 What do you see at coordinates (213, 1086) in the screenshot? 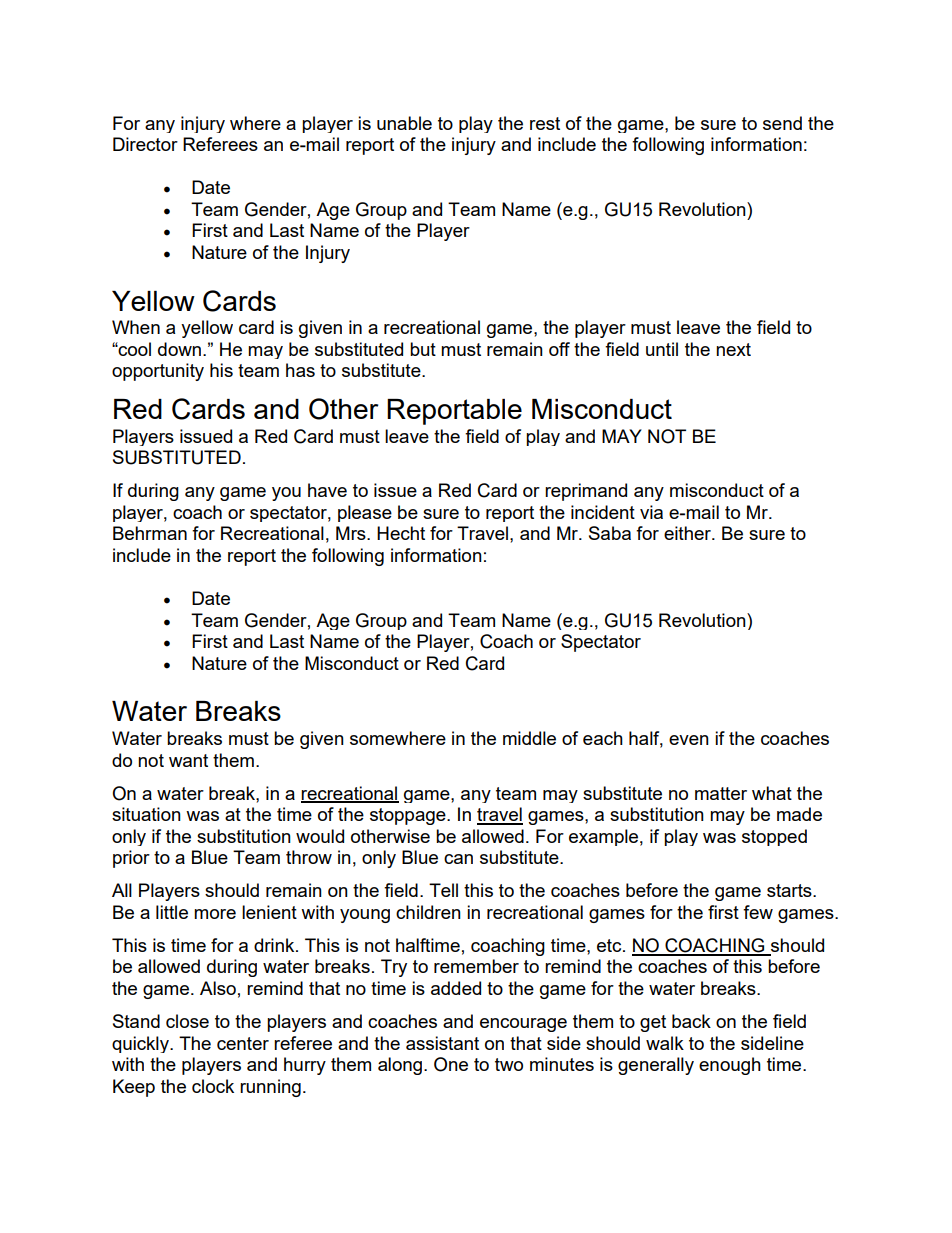
I see `clock` at bounding box center [213, 1086].
